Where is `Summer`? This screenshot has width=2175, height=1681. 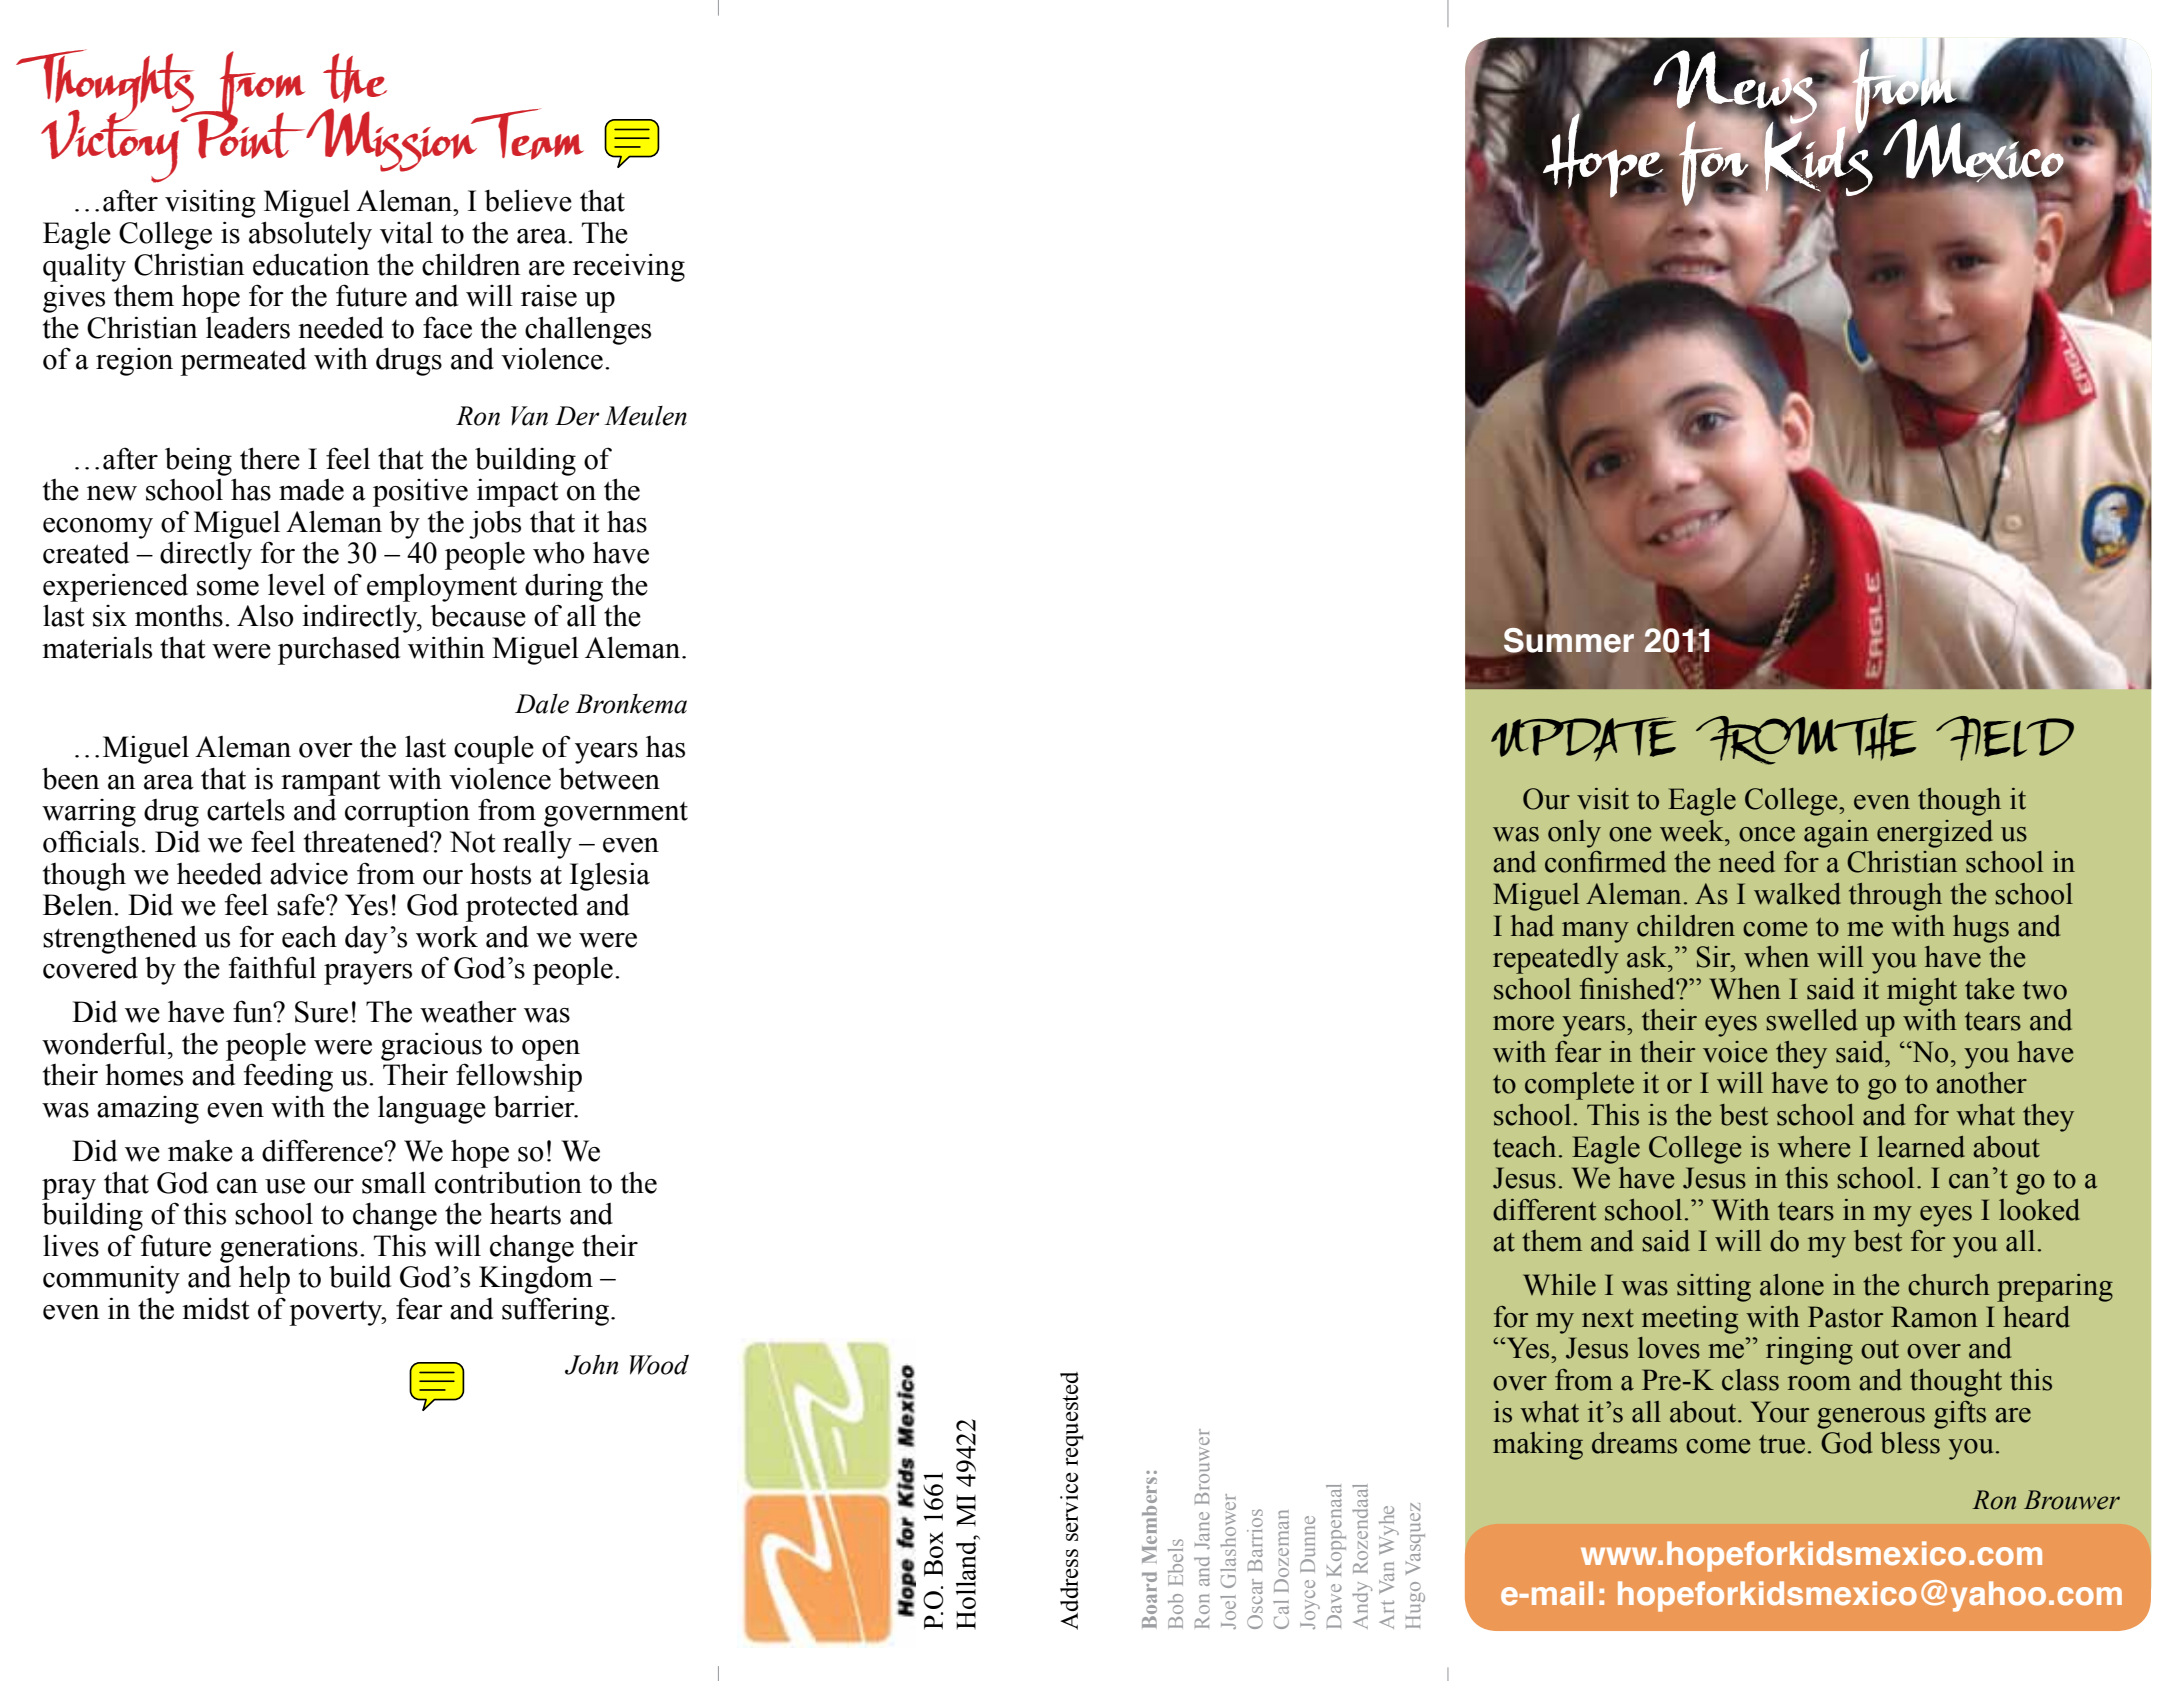 Summer is located at coordinates (1569, 641).
